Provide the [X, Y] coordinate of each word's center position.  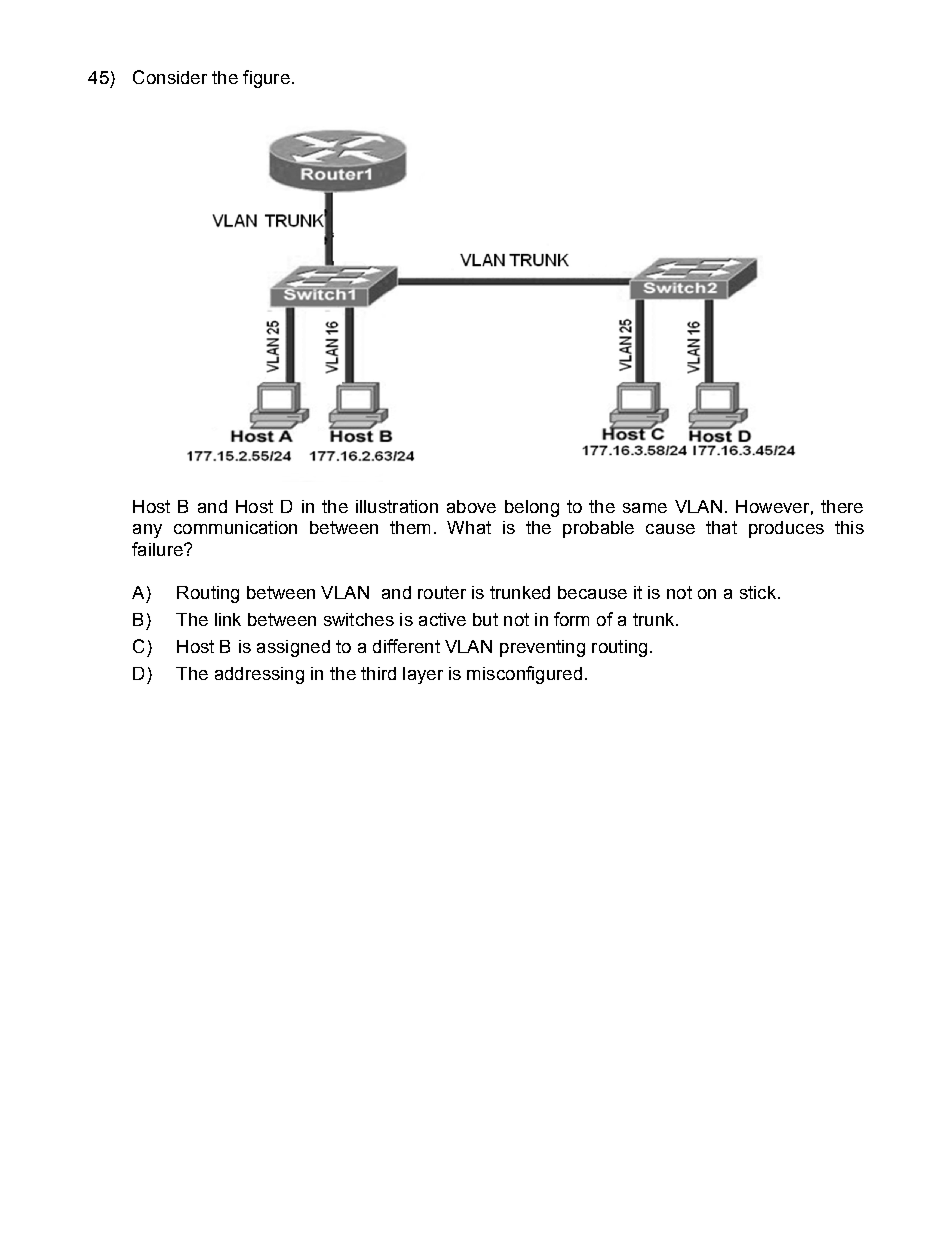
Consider [170, 77]
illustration [397, 506]
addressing [259, 675]
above [471, 506]
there [842, 506]
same [645, 508]
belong [532, 508]
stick [758, 592]
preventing [542, 648]
